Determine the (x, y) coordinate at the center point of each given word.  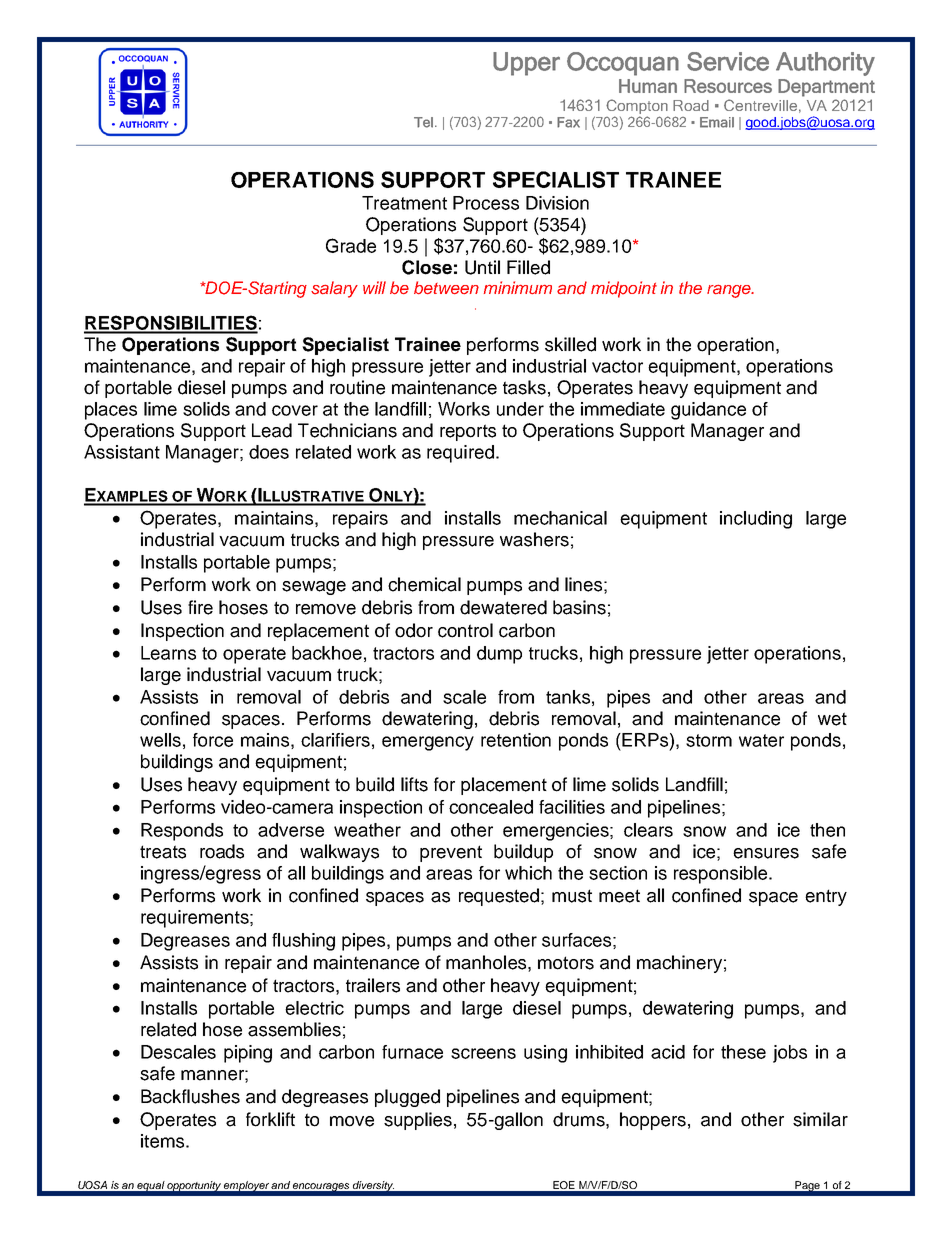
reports (468, 432)
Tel (423, 122)
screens (483, 1053)
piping (248, 1054)
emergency (428, 743)
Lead (272, 430)
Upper (526, 64)
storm (709, 740)
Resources (728, 86)
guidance (708, 411)
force (213, 740)
